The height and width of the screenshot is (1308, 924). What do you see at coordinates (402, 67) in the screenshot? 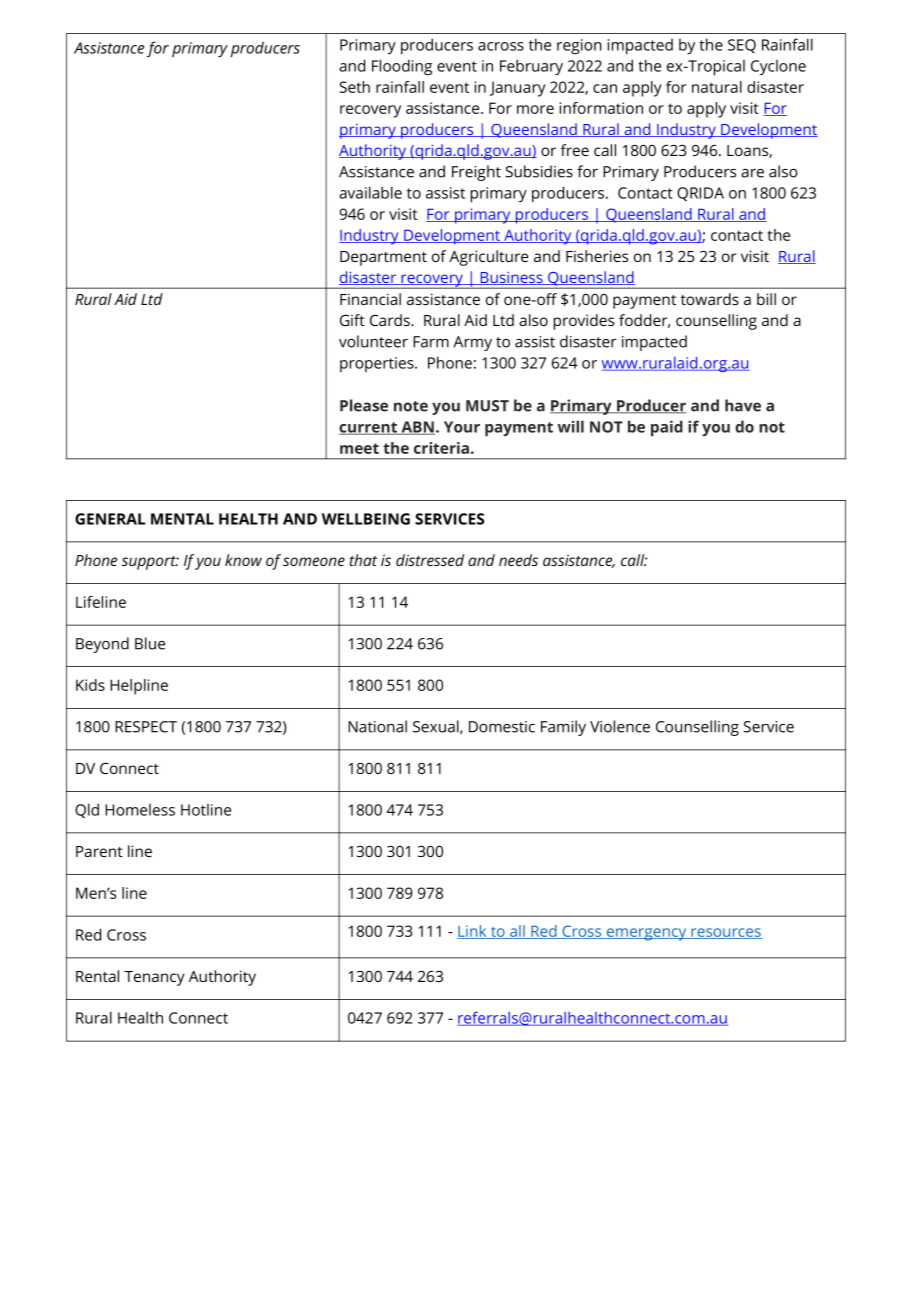
I see `Flooding` at bounding box center [402, 67].
